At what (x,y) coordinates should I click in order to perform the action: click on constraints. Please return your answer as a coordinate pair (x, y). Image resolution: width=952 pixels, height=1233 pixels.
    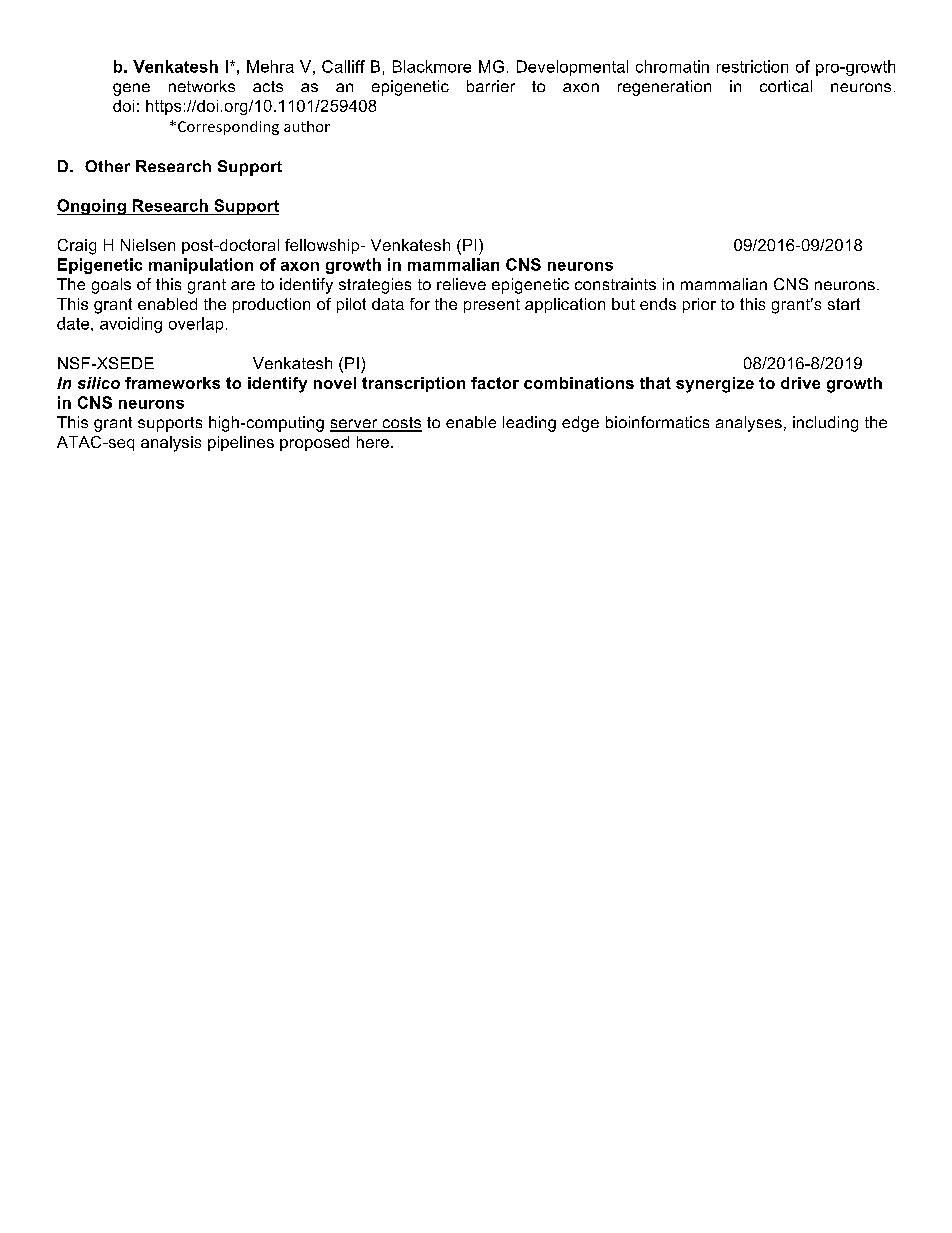
    Looking at the image, I should click on (615, 284).
